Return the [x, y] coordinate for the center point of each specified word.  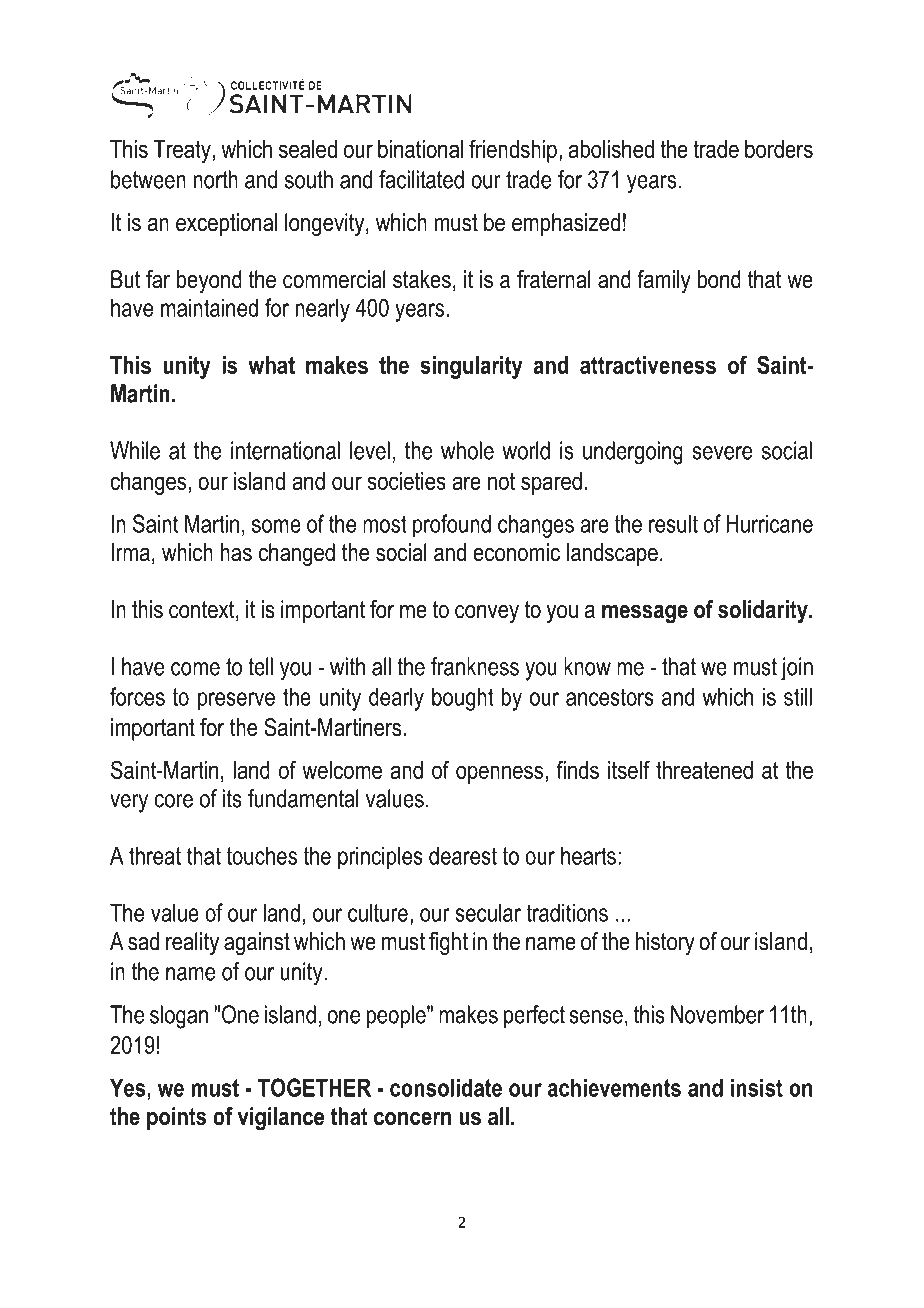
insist [757, 1087]
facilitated [421, 179]
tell [260, 666]
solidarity [764, 612]
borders [779, 149]
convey [487, 614]
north [216, 179]
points [176, 1118]
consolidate [446, 1087]
